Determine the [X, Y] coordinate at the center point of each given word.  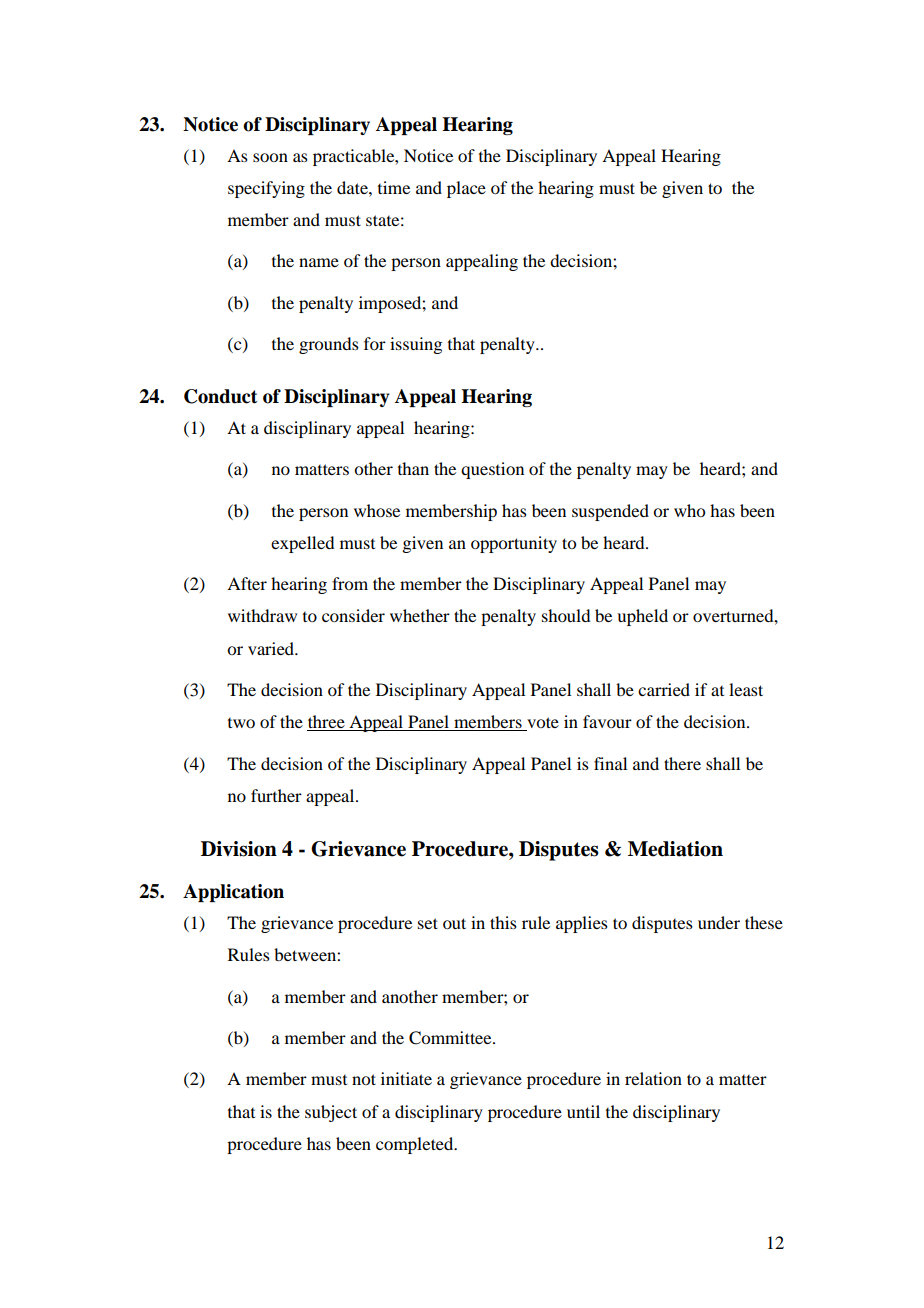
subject [331, 1113]
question [492, 470]
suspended [610, 512]
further [276, 795]
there [682, 763]
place [466, 189]
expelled [302, 544]
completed [416, 1145]
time [394, 187]
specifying [266, 189]
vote [542, 724]
